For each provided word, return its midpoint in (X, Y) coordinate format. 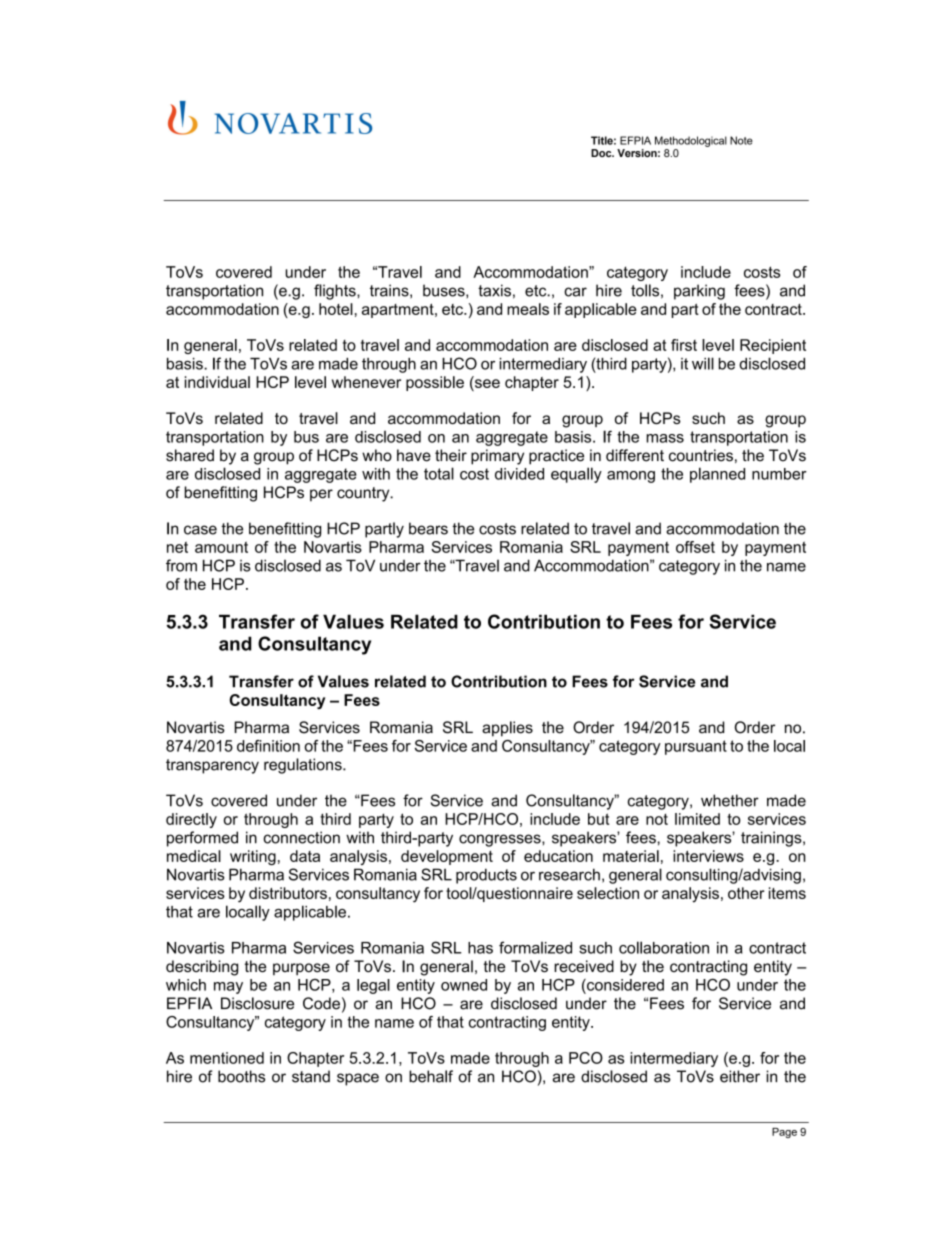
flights (336, 292)
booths (241, 1076)
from (181, 565)
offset (695, 547)
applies (507, 729)
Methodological (691, 141)
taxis (494, 290)
